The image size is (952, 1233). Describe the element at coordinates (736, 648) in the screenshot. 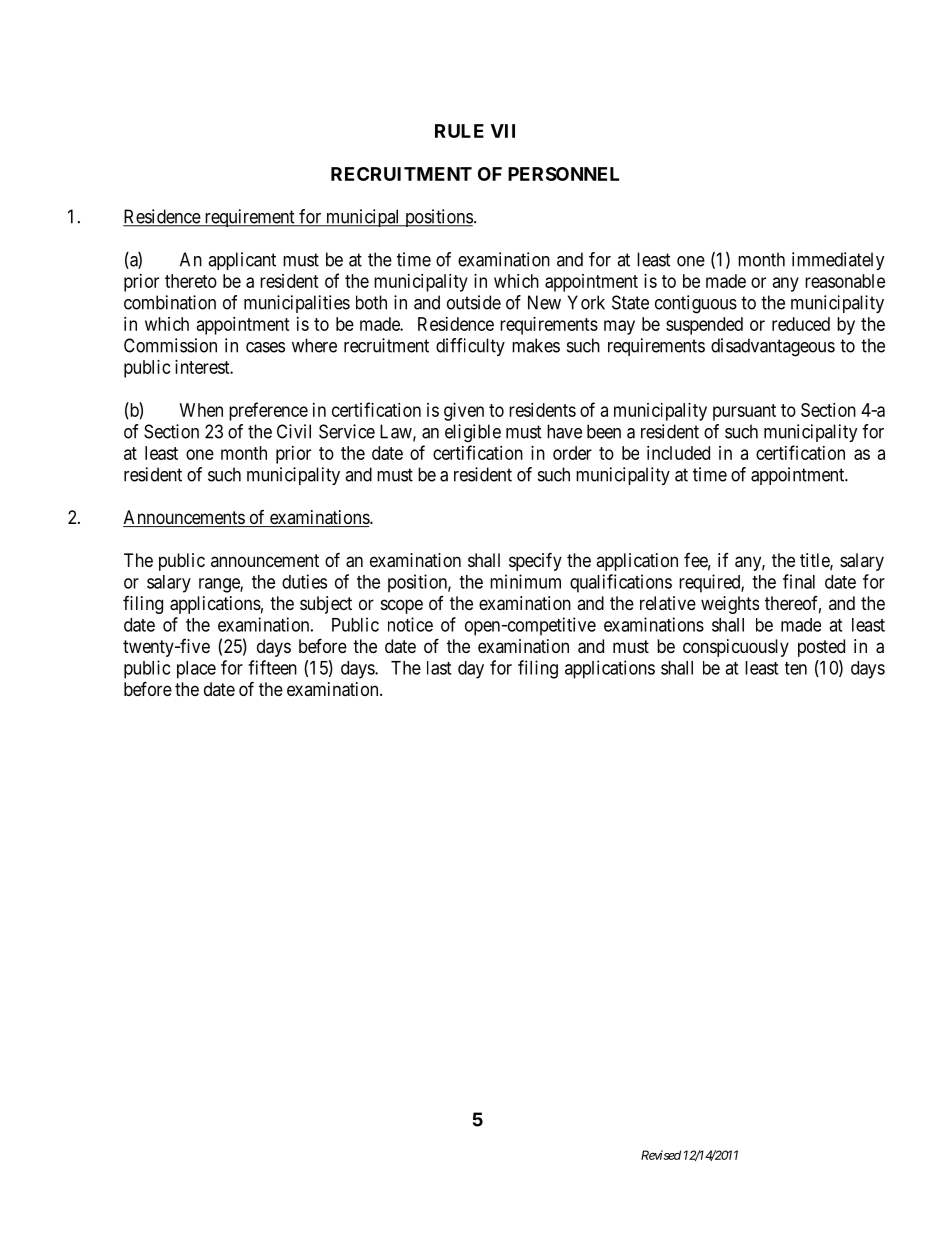

I see `conspicuously` at that location.
